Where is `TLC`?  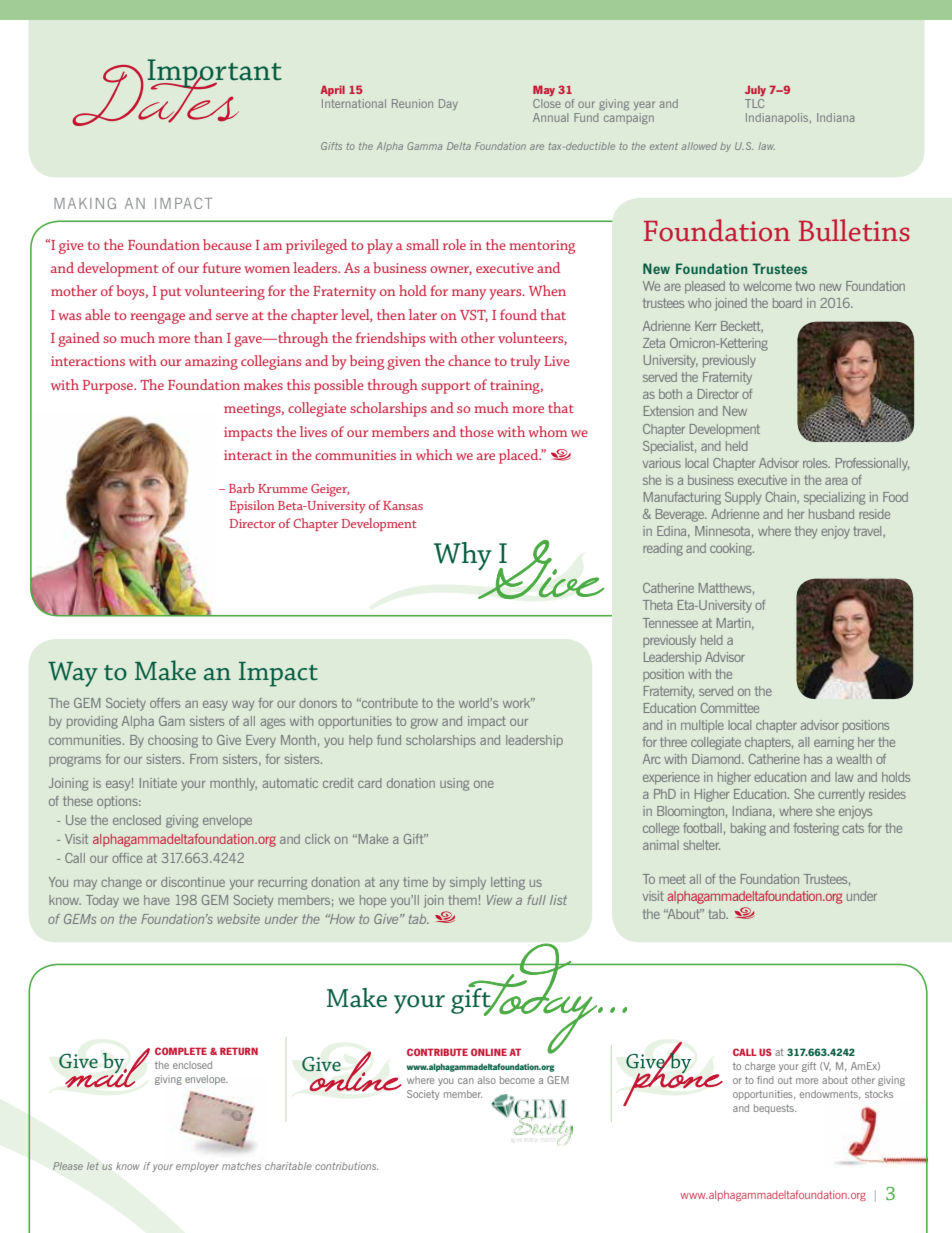 TLC is located at coordinates (754, 103).
